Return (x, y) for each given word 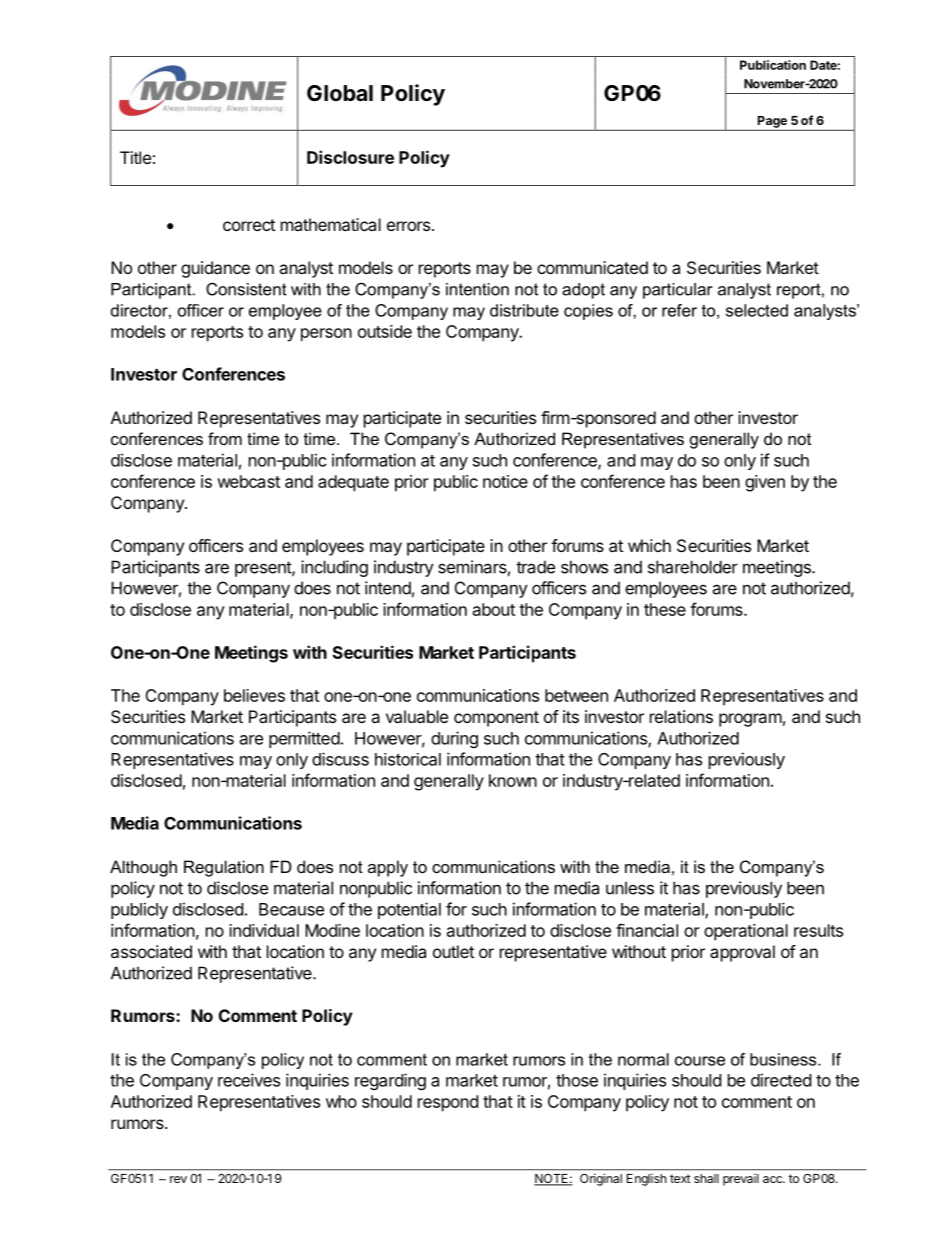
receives (249, 1080)
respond (448, 1103)
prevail (741, 1180)
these (665, 609)
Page (772, 122)
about (494, 609)
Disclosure (350, 157)
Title (135, 157)
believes (254, 695)
